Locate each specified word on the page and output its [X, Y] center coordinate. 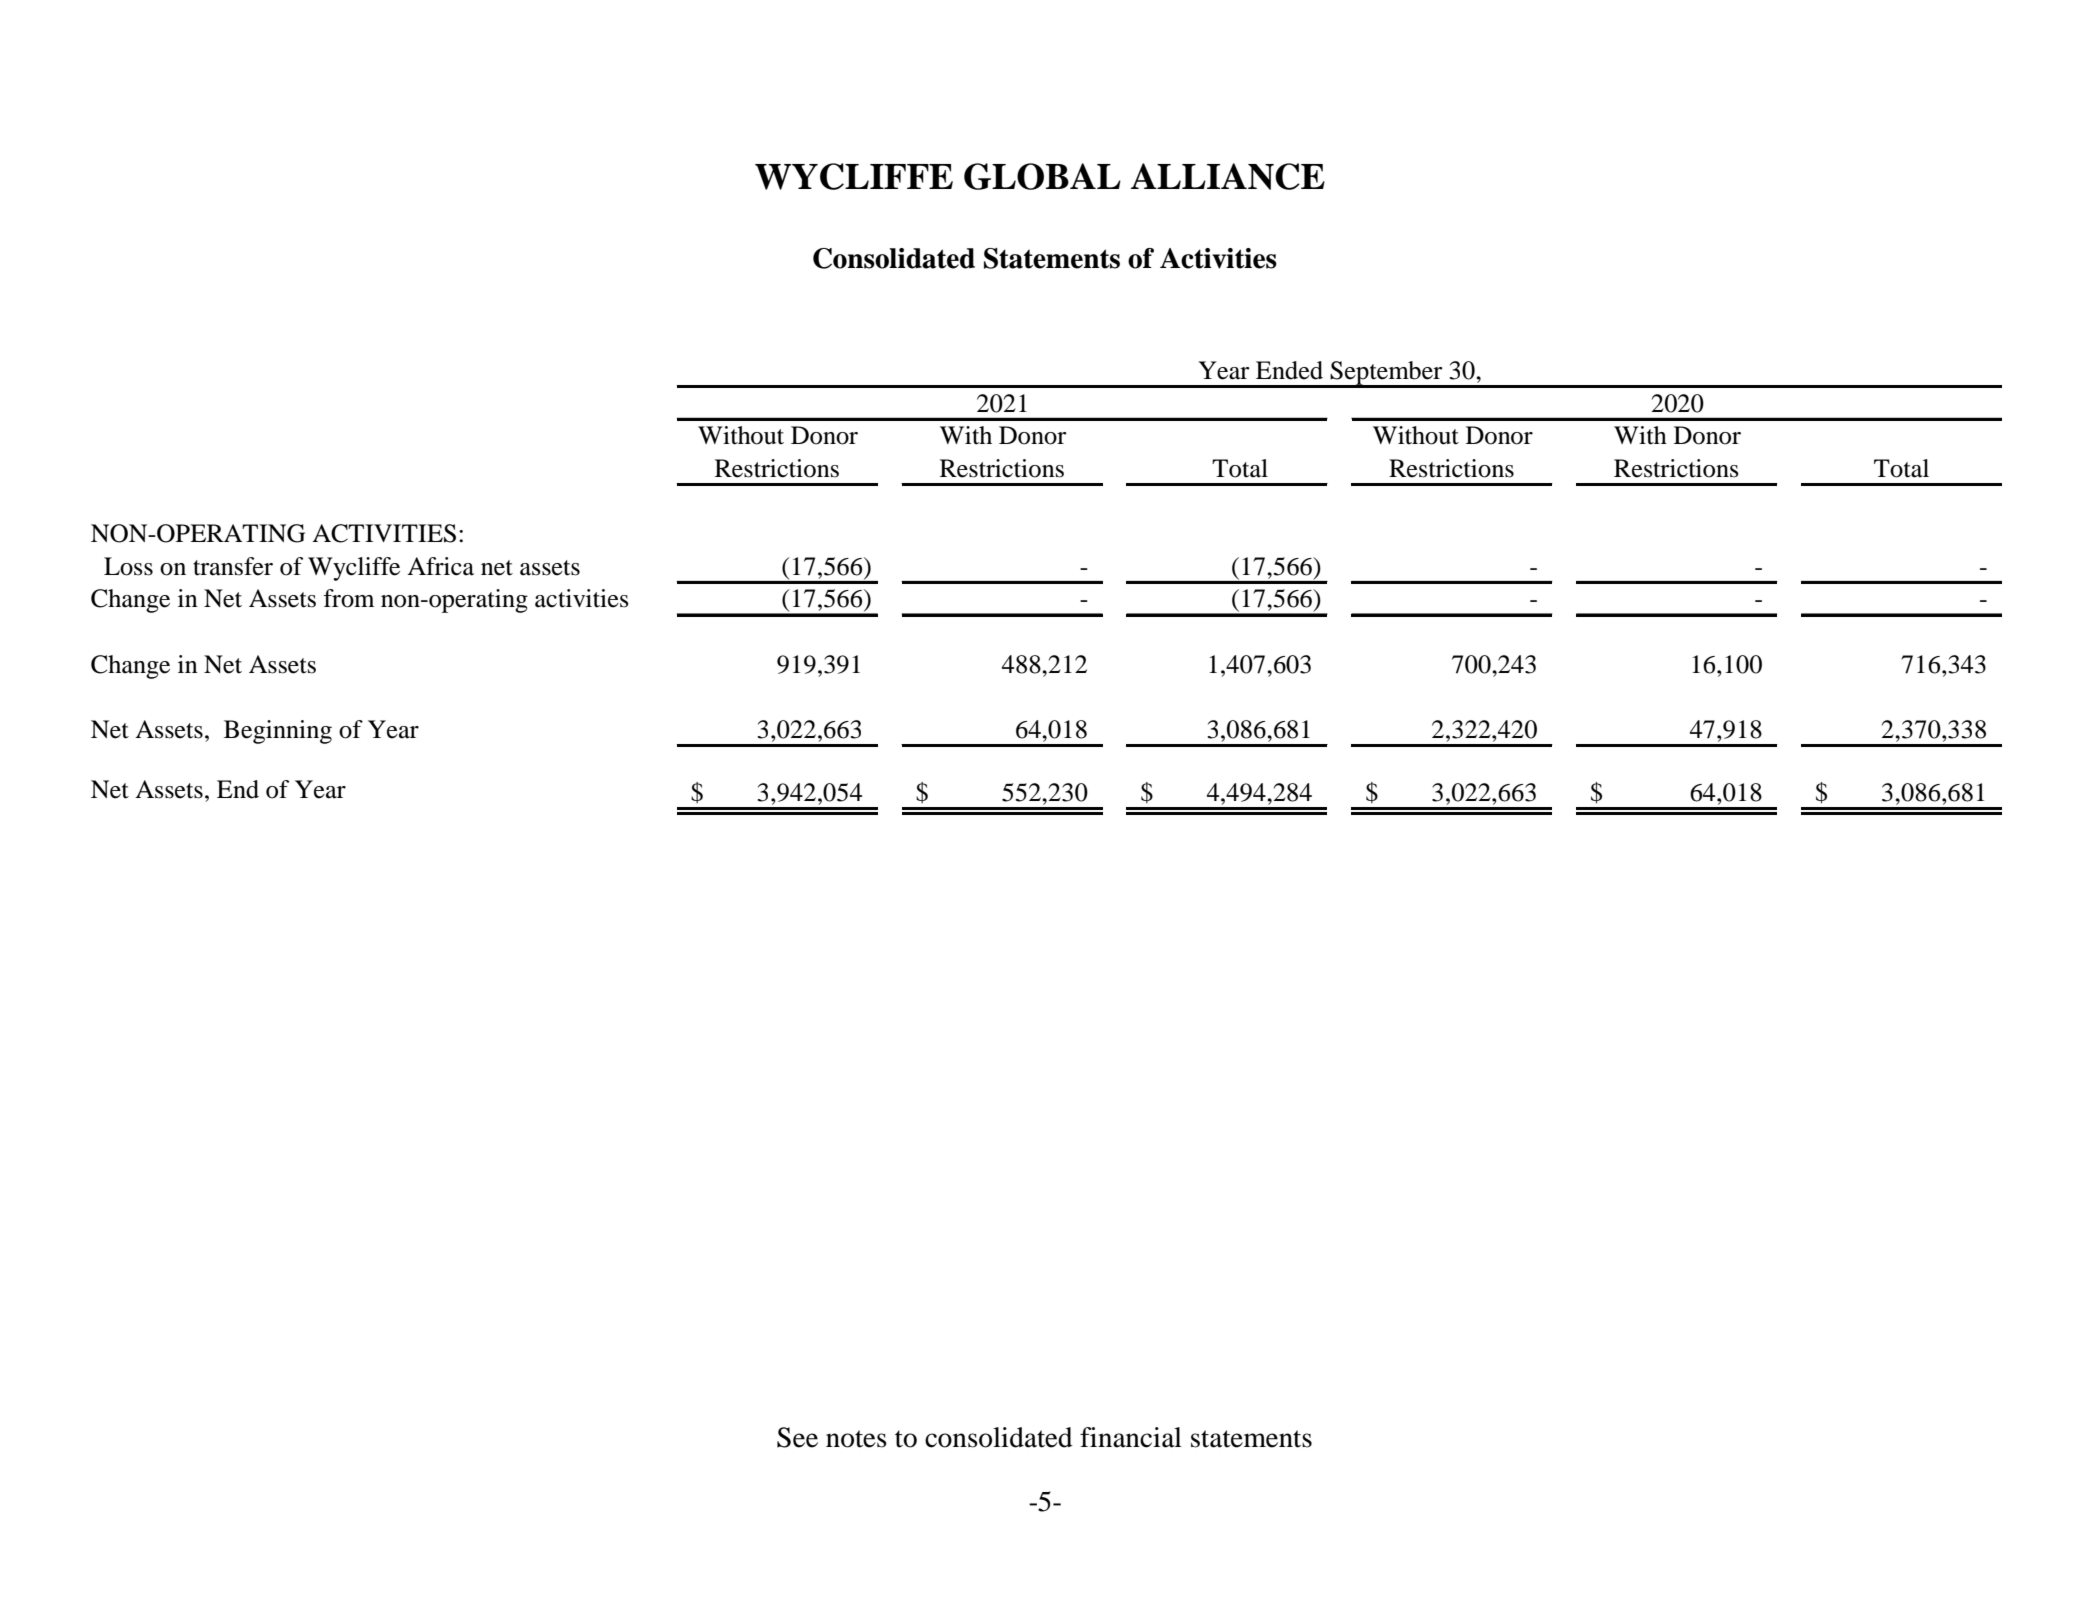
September [1387, 374]
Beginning [278, 732]
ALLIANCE [1228, 176]
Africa [440, 566]
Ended [1289, 370]
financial [1131, 1437]
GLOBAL [1042, 176]
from [348, 598]
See [797, 1437]
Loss [128, 566]
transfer [233, 566]
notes [856, 1439]
